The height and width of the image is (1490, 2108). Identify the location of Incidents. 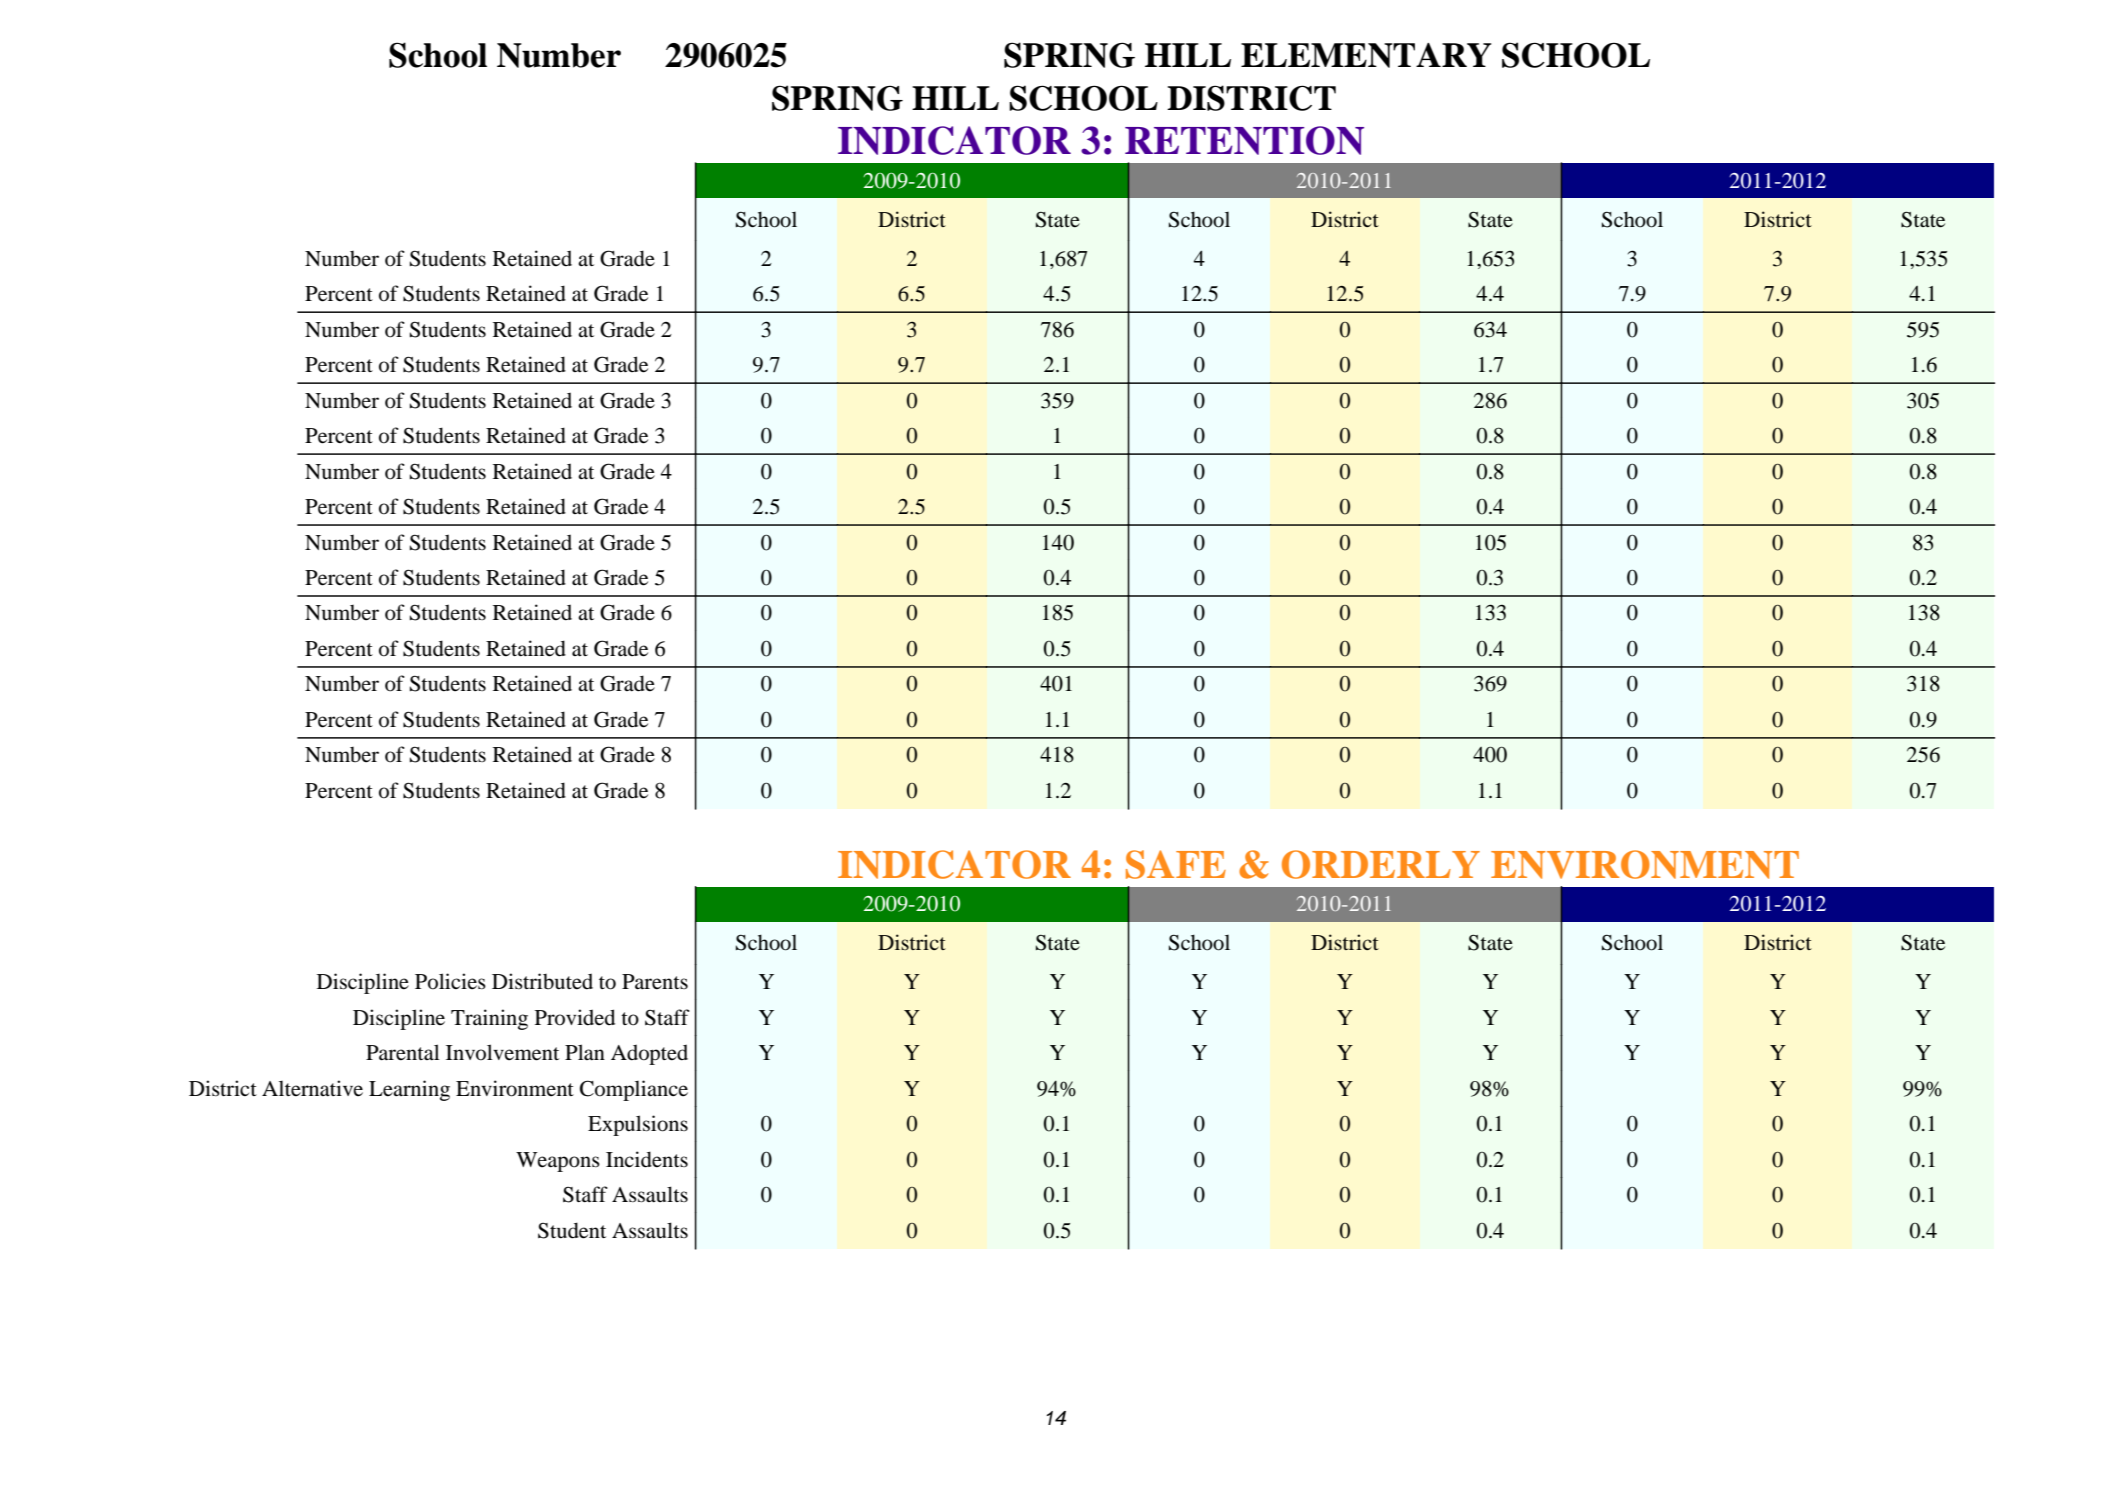
(647, 1159).
